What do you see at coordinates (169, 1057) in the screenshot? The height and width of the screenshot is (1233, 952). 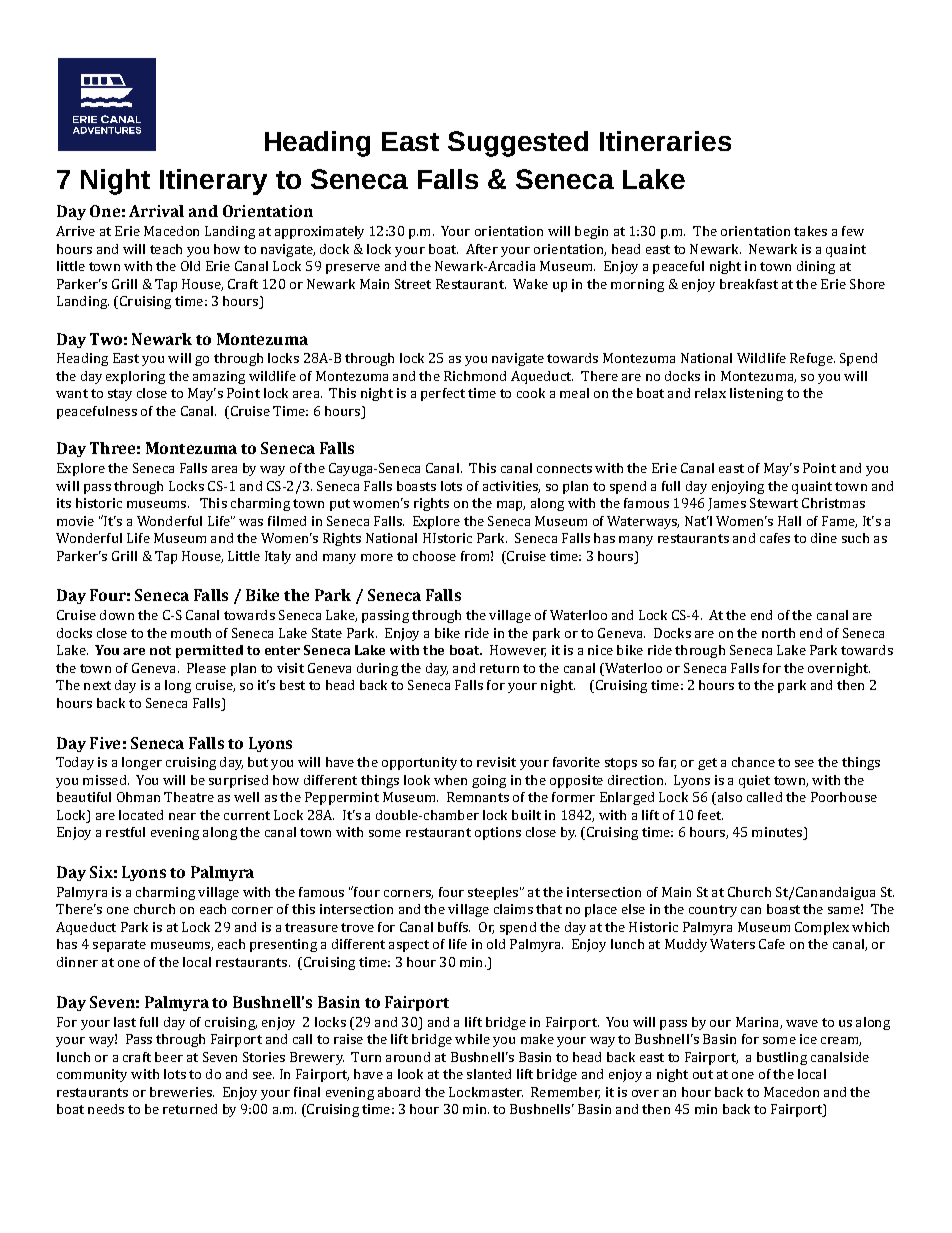 I see `beer` at bounding box center [169, 1057].
